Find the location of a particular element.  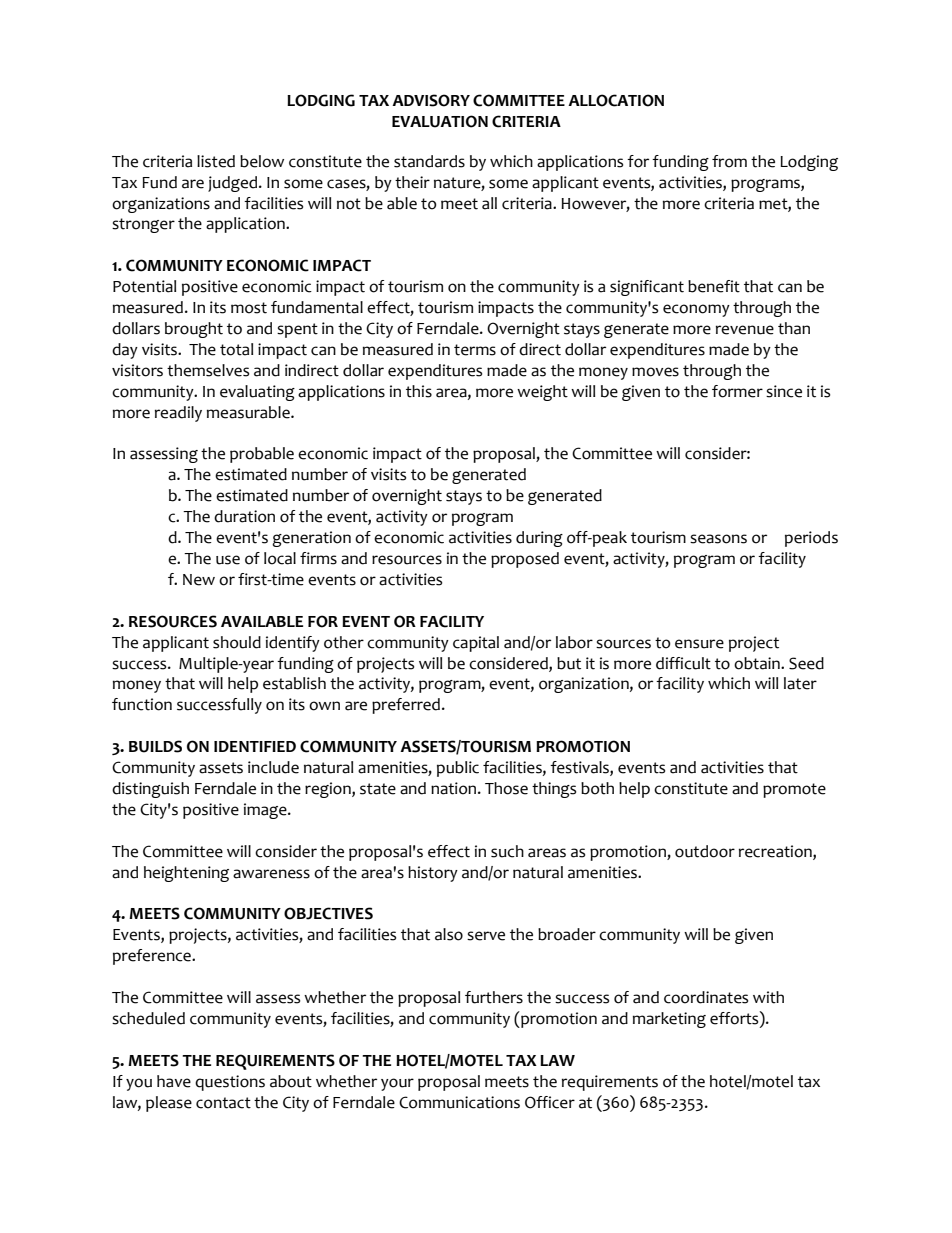

heightening is located at coordinates (186, 874).
